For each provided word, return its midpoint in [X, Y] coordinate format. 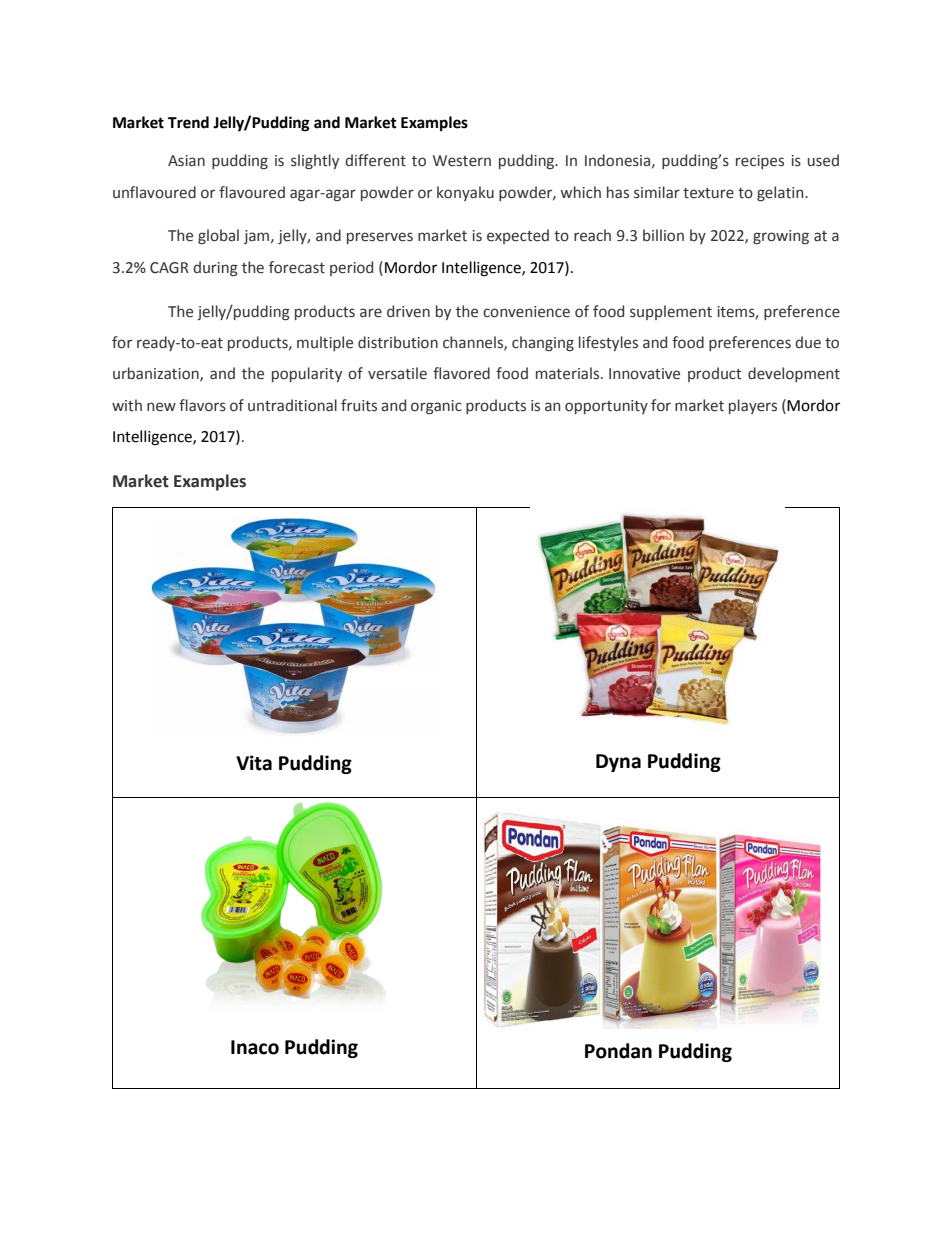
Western [462, 161]
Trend [188, 122]
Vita [254, 763]
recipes [760, 162]
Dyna [618, 763]
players [753, 406]
